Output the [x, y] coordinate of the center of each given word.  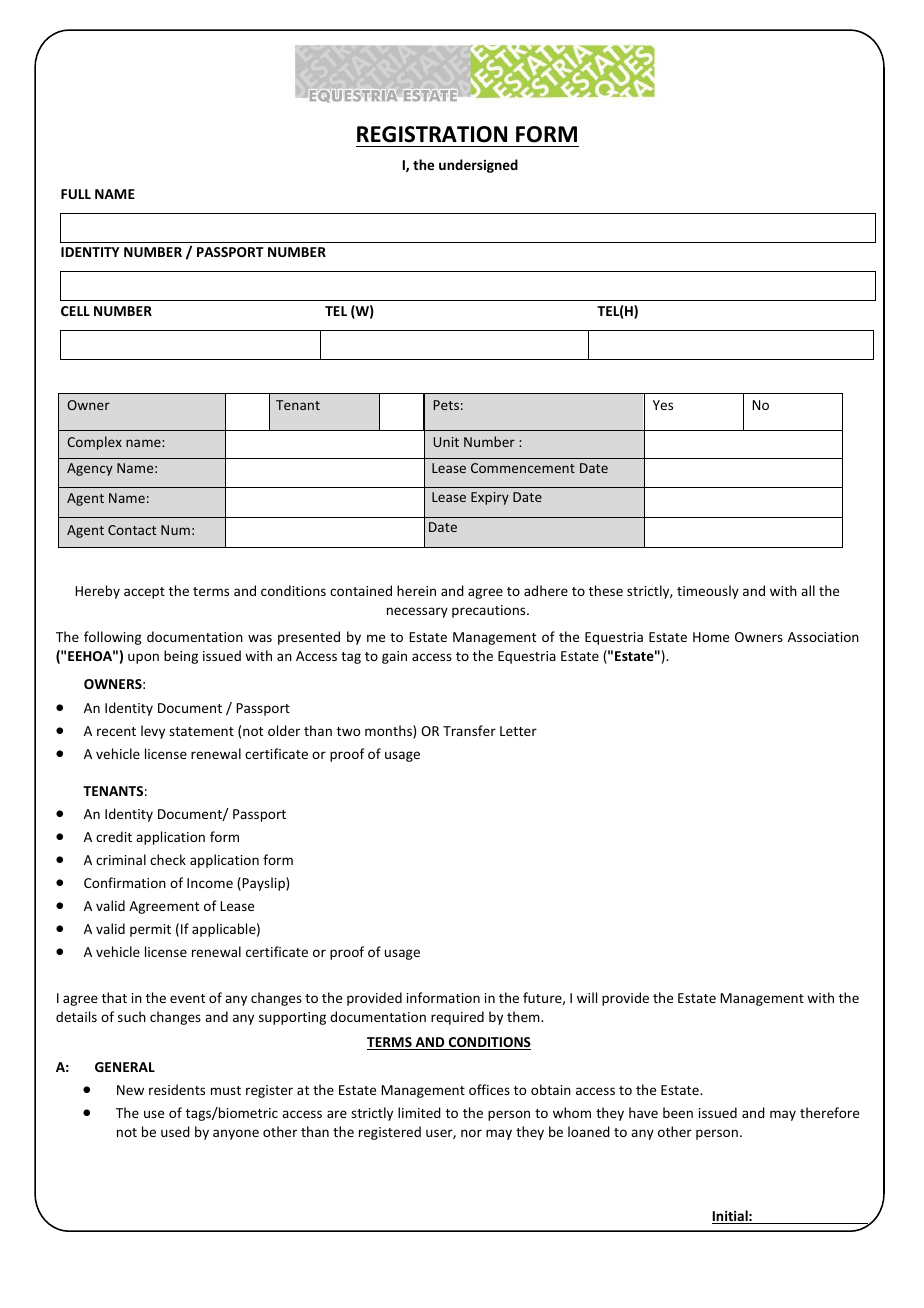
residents [177, 1089]
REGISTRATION [432, 134]
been [678, 1112]
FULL [76, 194]
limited [419, 1112]
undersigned [478, 166]
